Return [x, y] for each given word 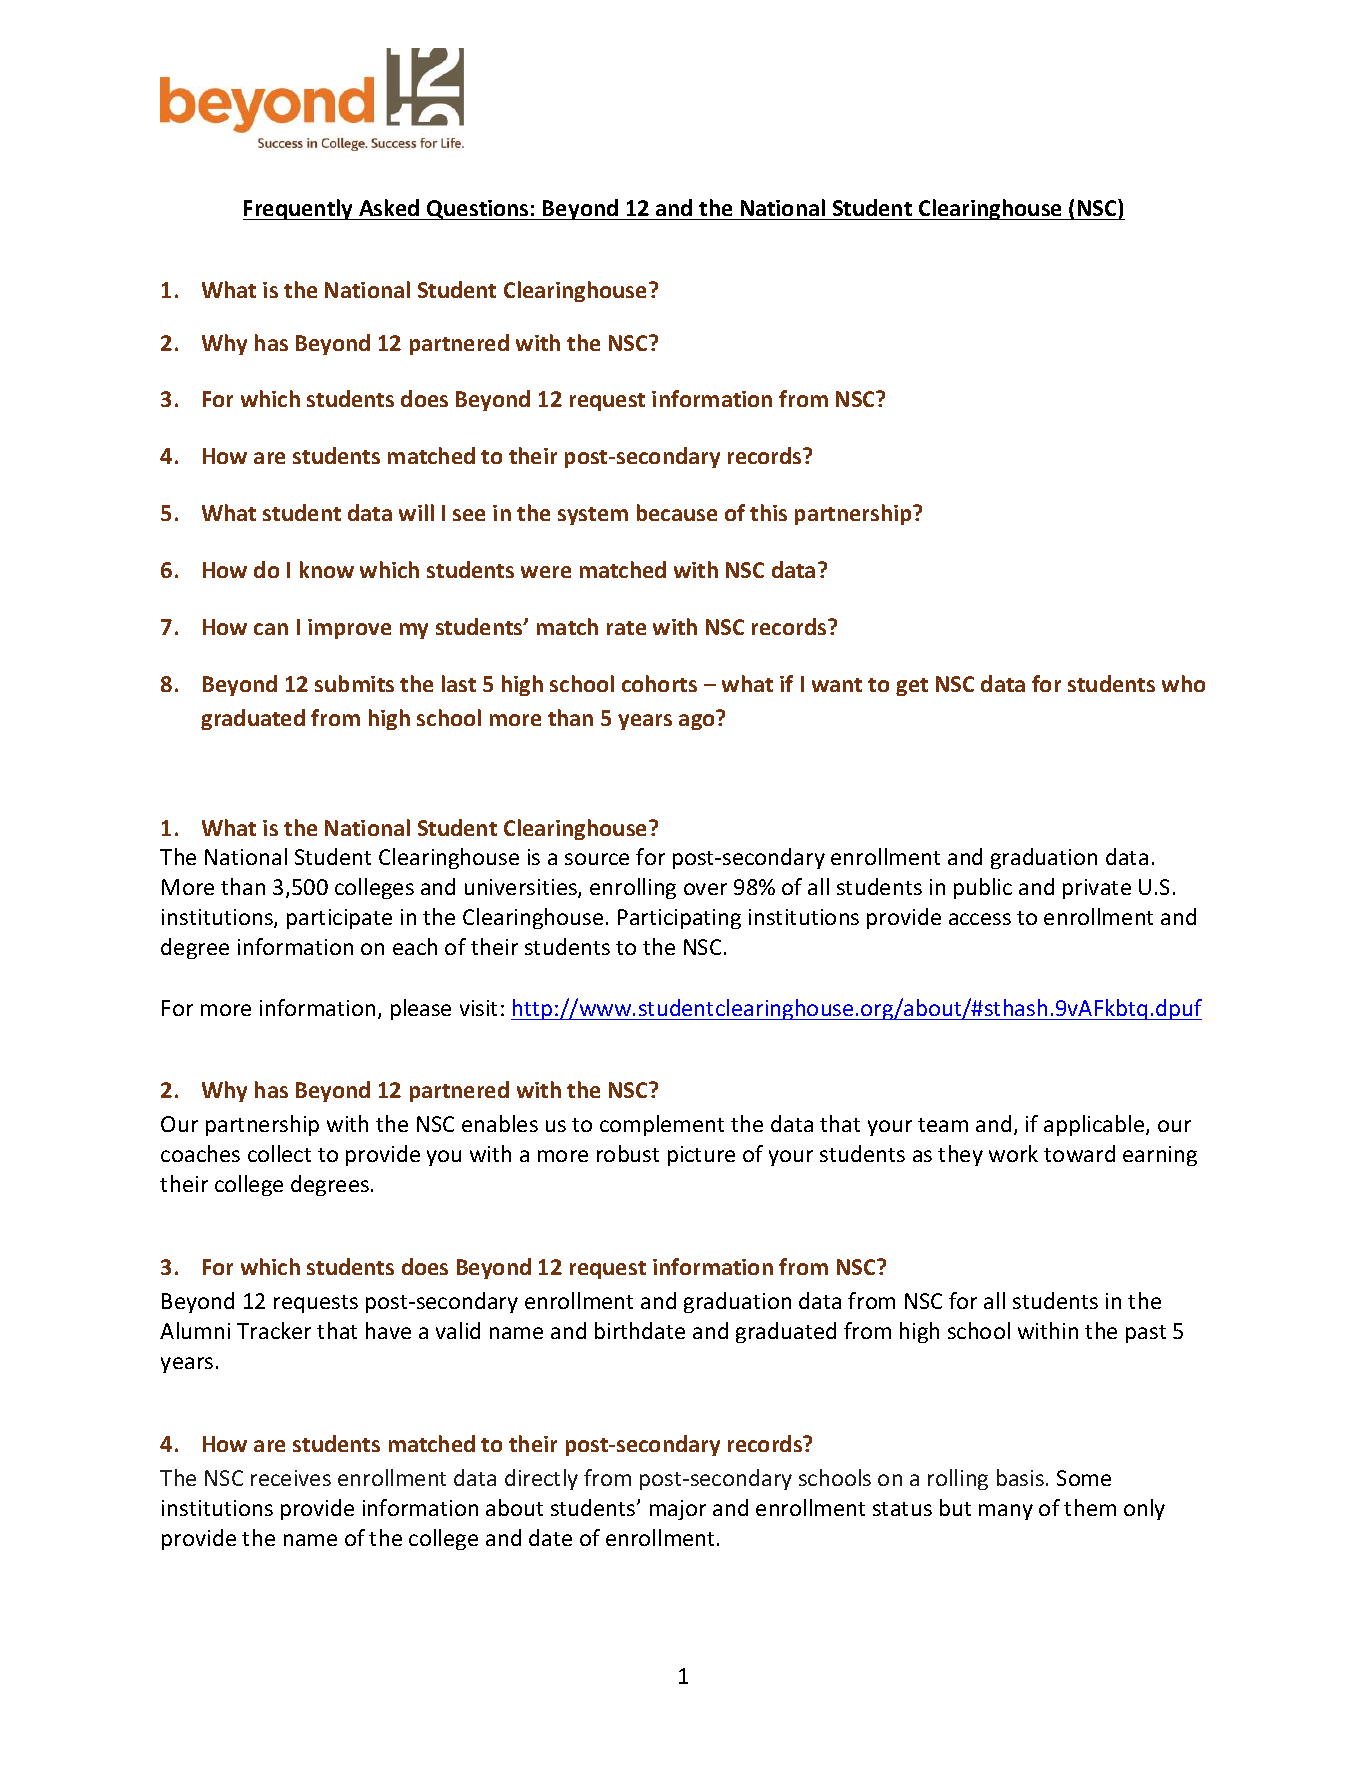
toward [1079, 1153]
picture [701, 1156]
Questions [478, 210]
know [327, 569]
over [705, 889]
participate [339, 919]
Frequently [299, 209]
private [1097, 889]
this [768, 512]
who [1183, 683]
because [677, 512]
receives [291, 1478]
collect [279, 1153]
